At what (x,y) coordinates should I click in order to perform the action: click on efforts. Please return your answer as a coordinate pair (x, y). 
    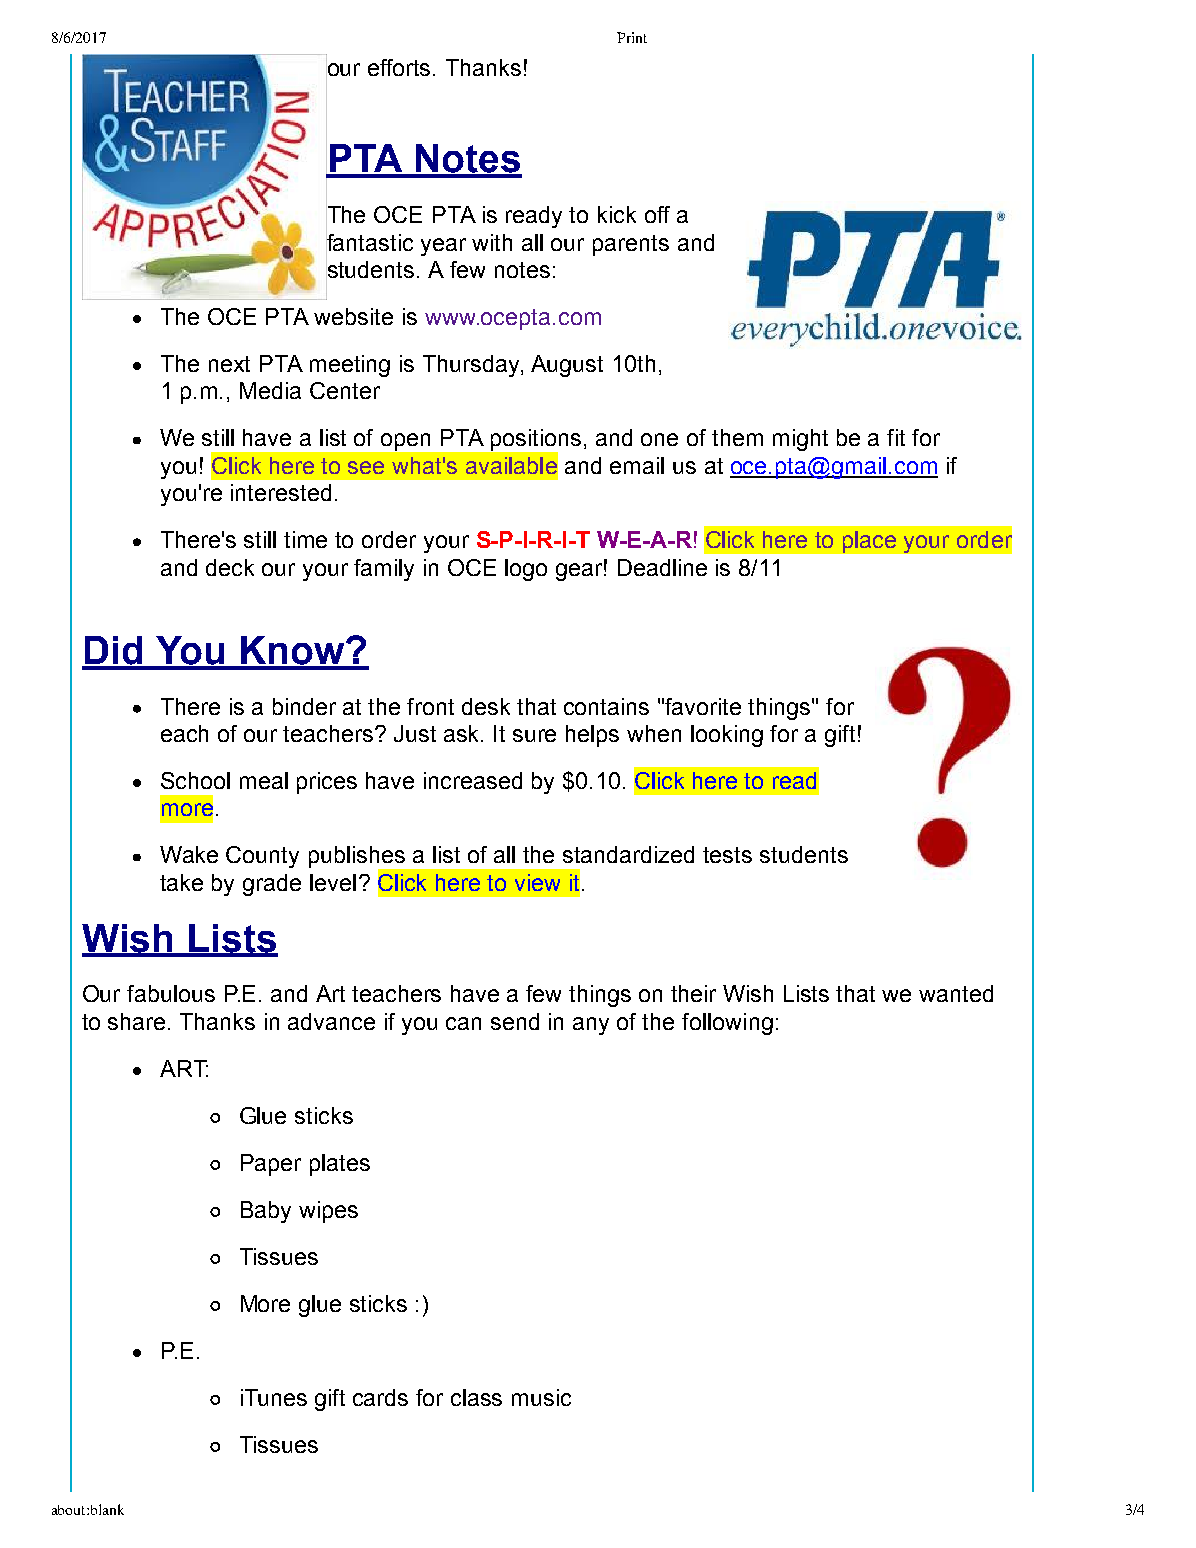
    Looking at the image, I should click on (401, 67).
